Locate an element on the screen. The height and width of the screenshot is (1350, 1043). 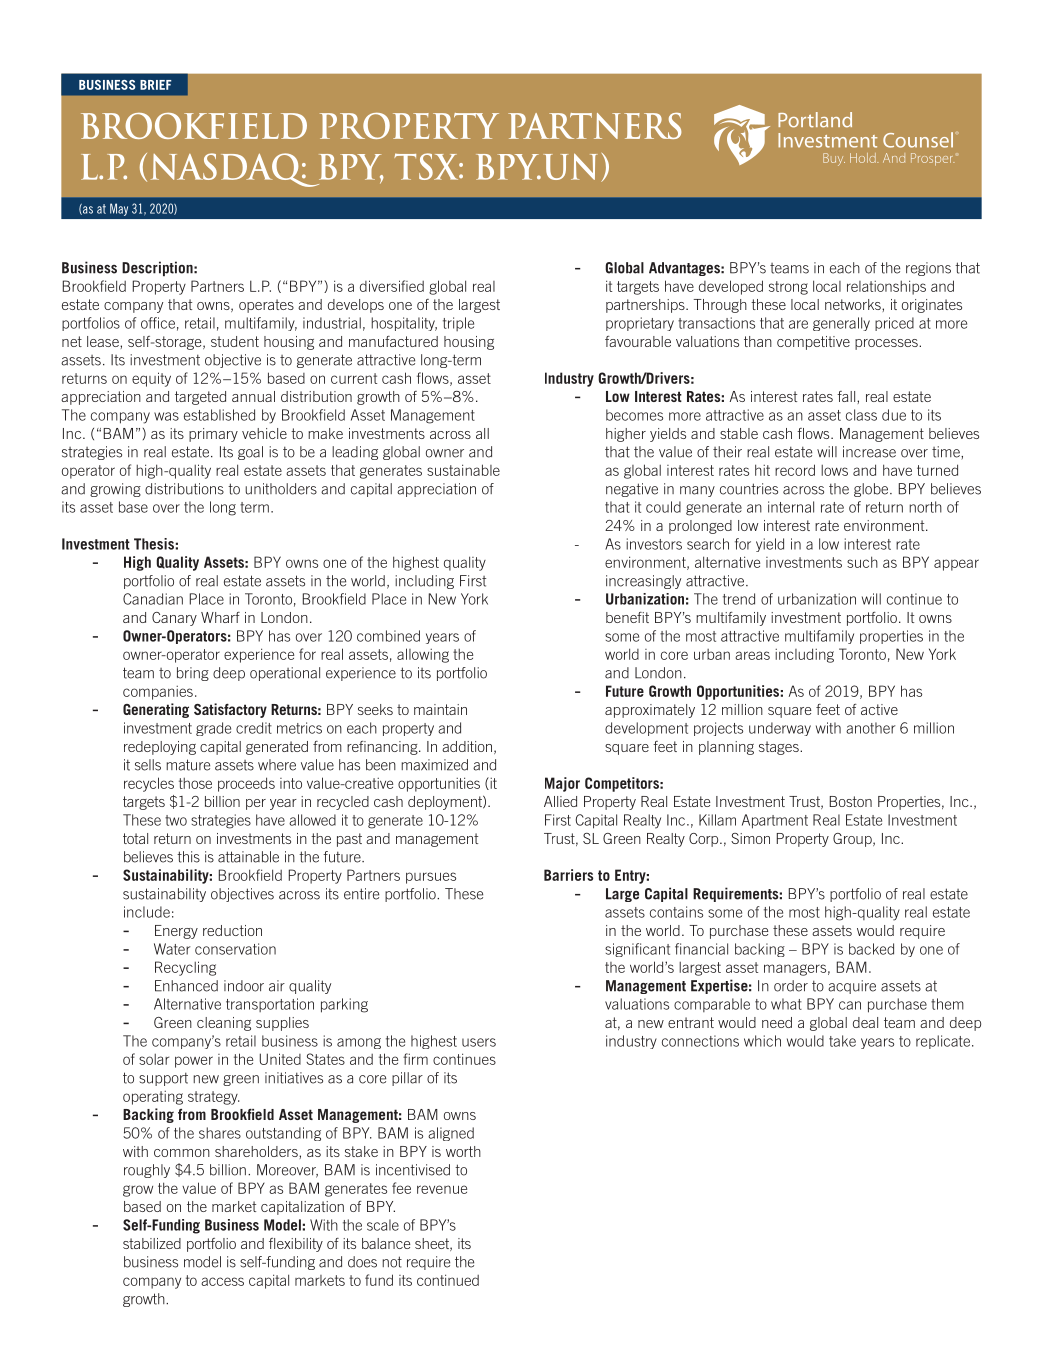
globe is located at coordinates (872, 490).
